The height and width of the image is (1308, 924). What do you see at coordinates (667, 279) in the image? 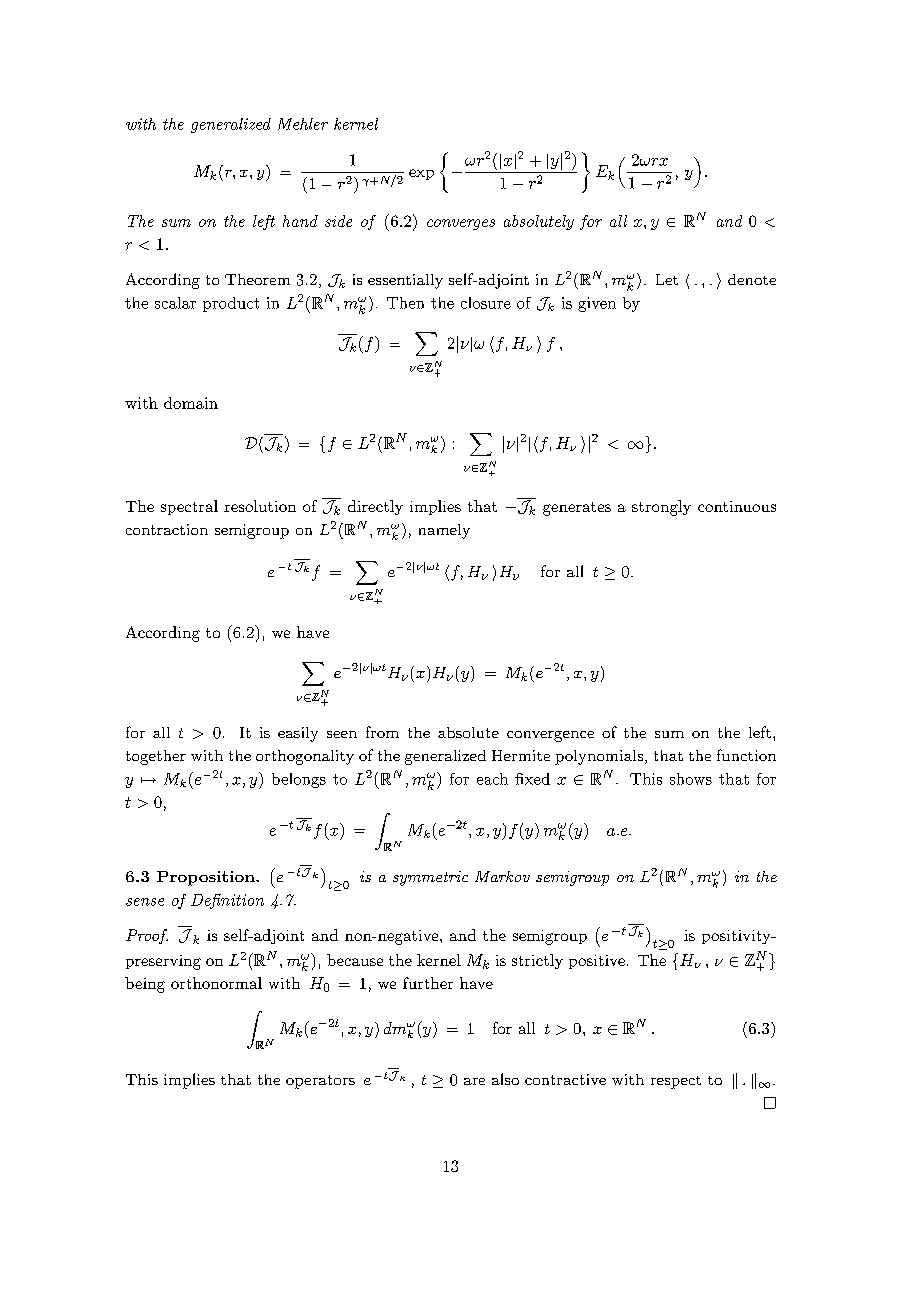
I see `Let` at bounding box center [667, 279].
